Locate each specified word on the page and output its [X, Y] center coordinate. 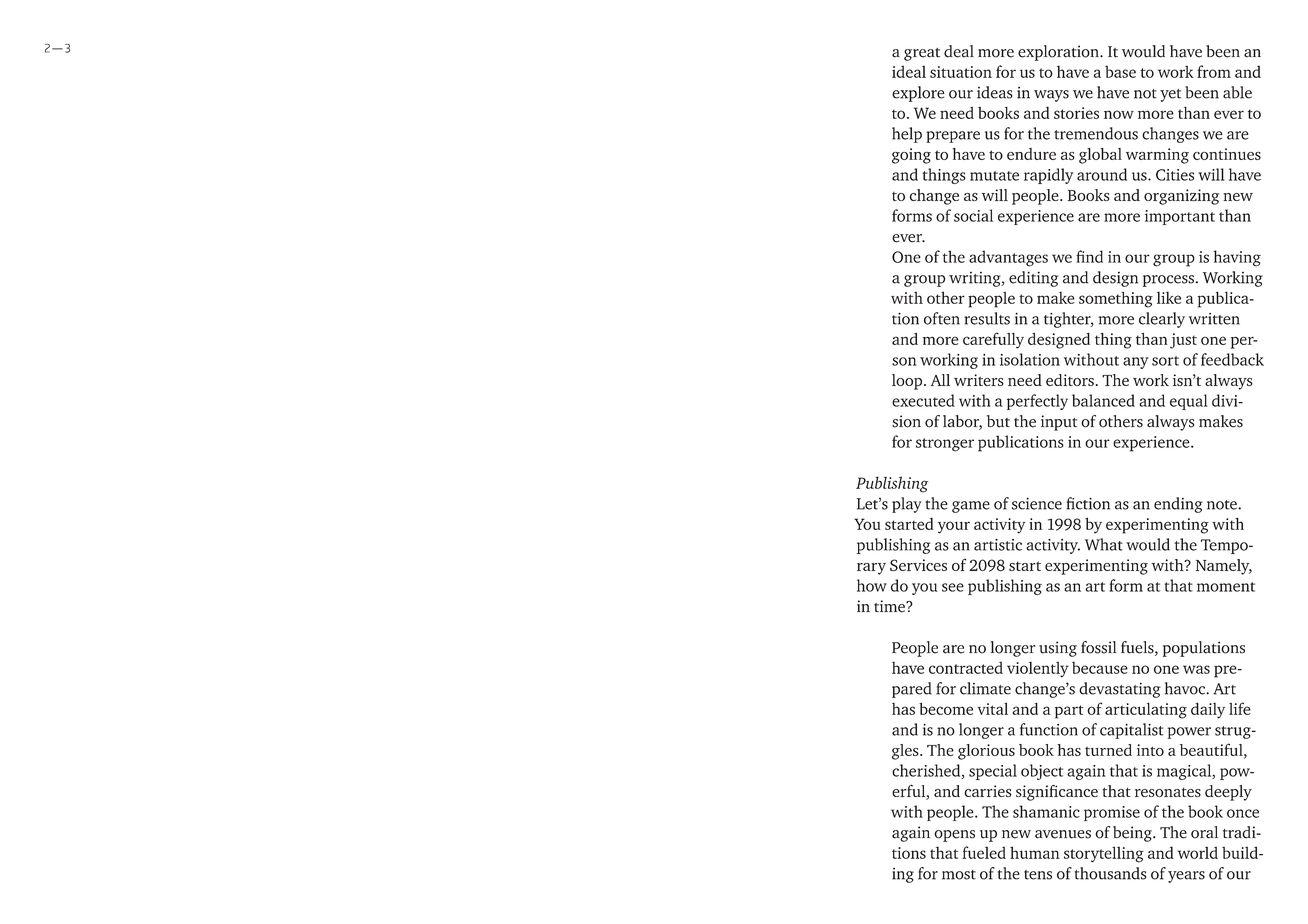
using [1058, 649]
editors [1070, 380]
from [1214, 71]
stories [1076, 113]
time [890, 606]
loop [908, 382]
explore [918, 94]
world [1198, 852]
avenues [1063, 834]
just [1183, 341]
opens [954, 836]
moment [1226, 587]
